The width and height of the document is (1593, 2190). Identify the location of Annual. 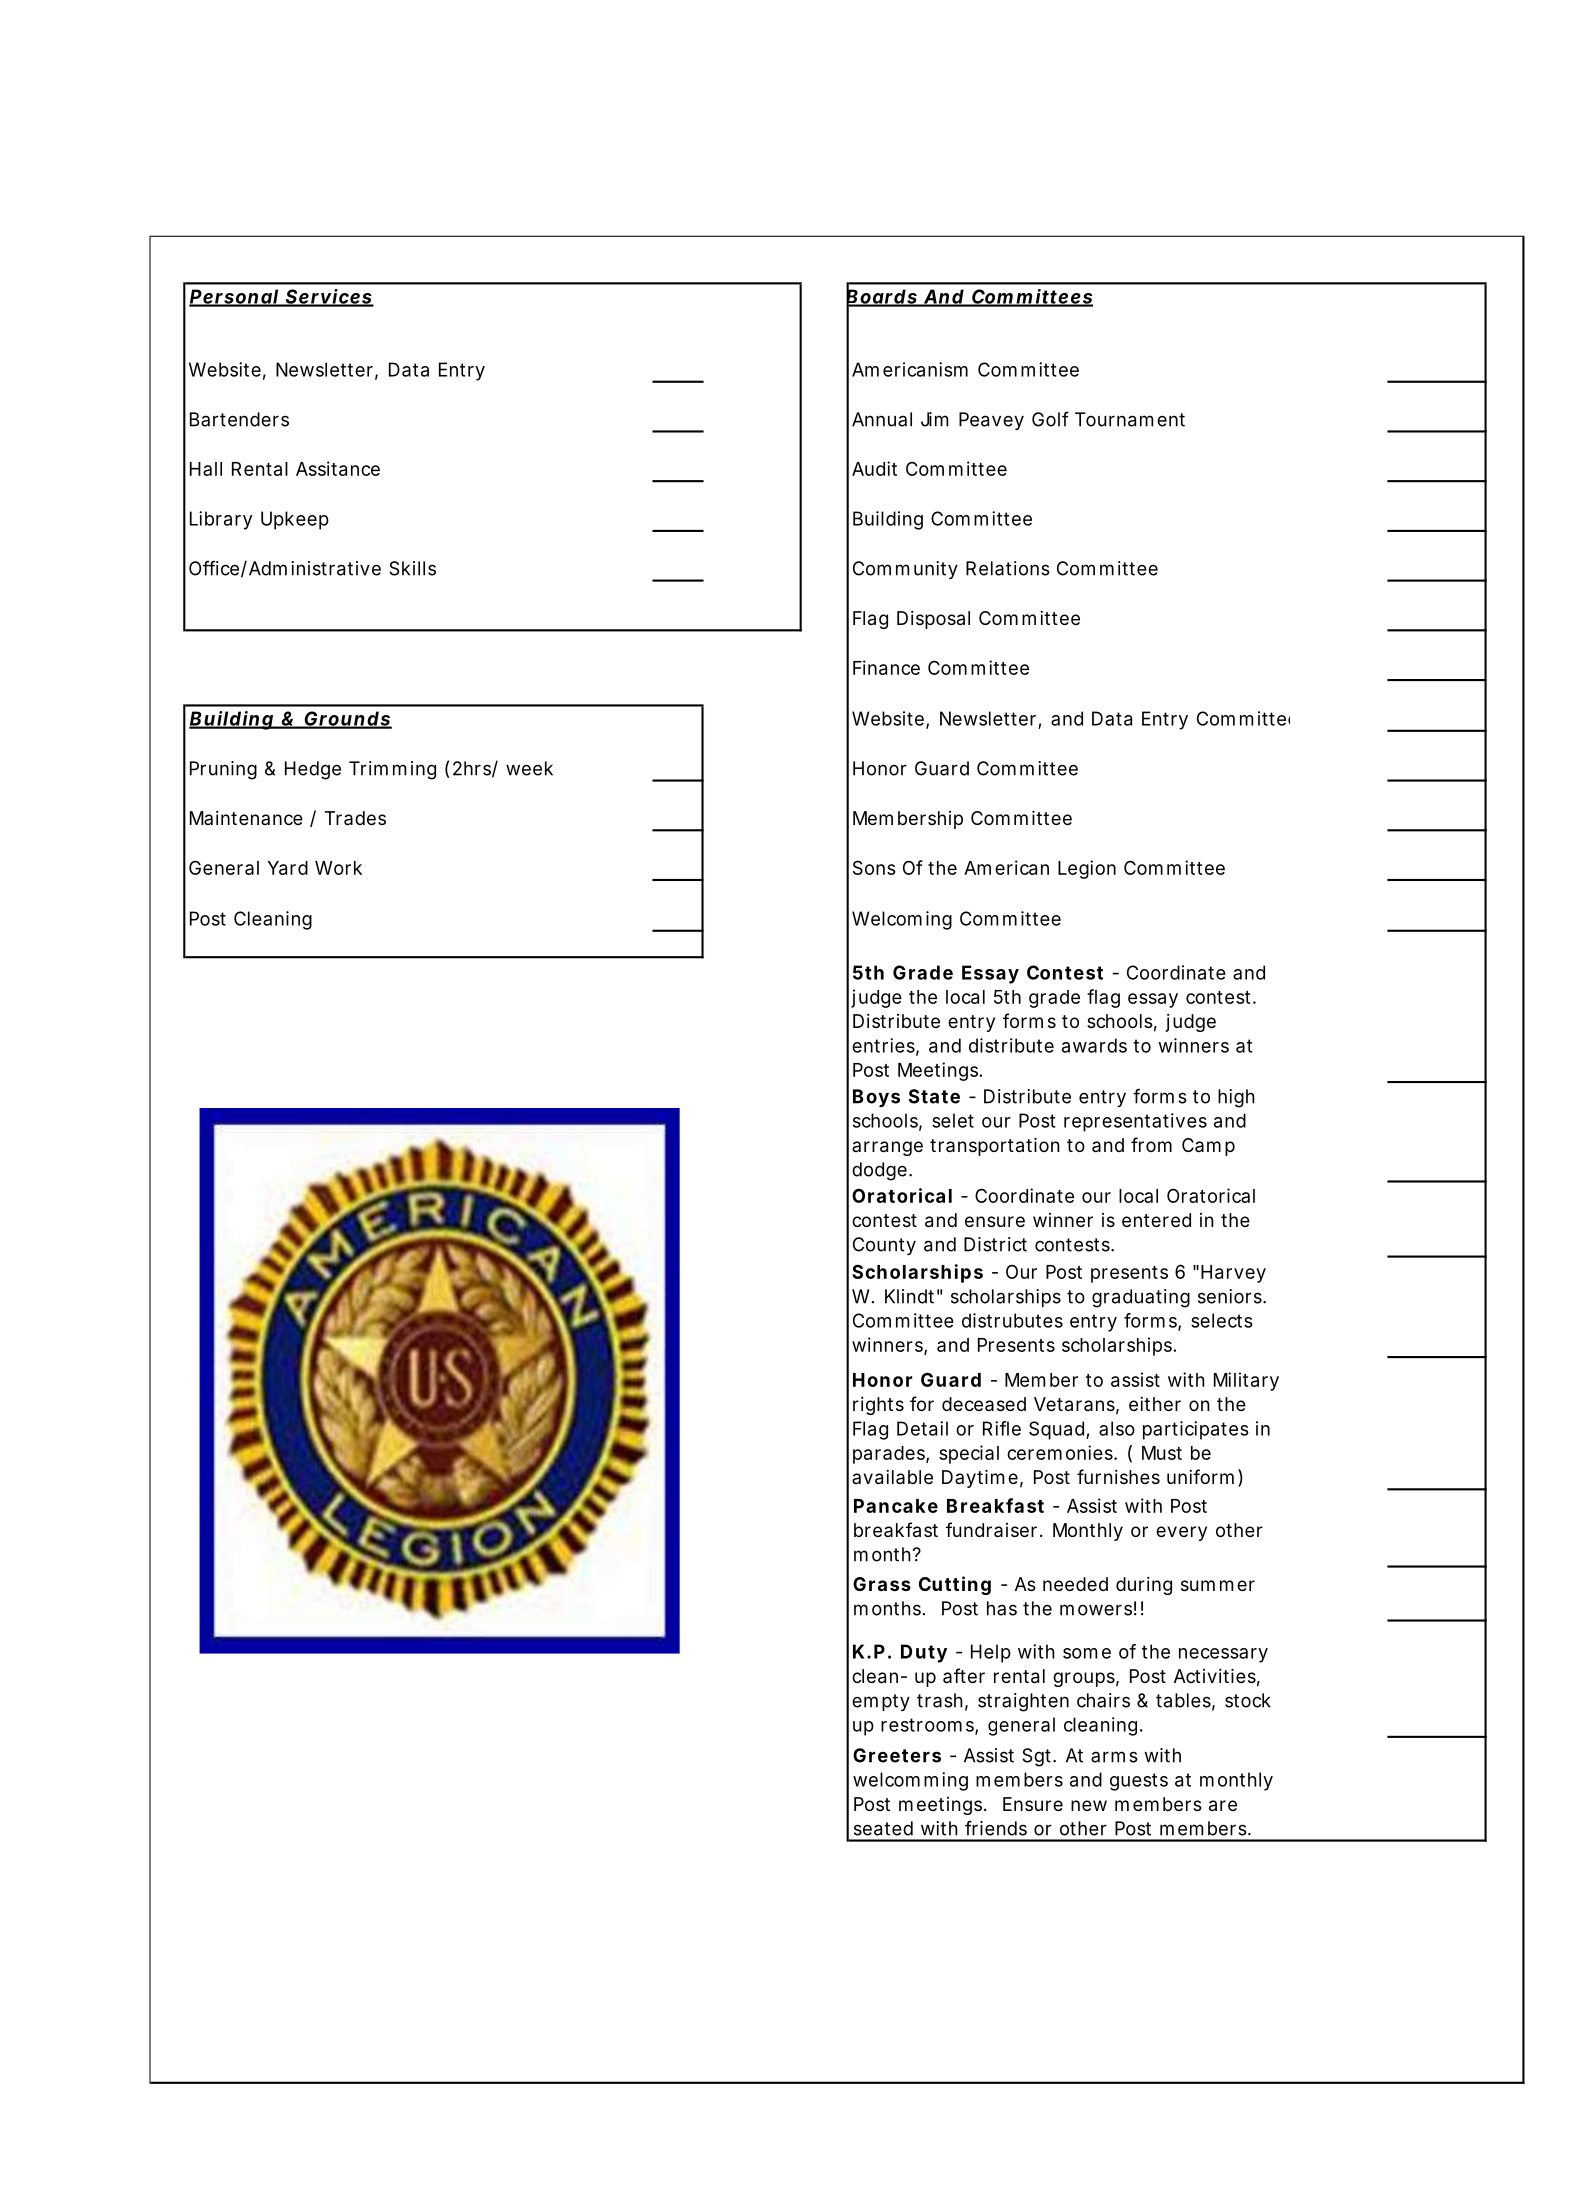
(882, 419).
